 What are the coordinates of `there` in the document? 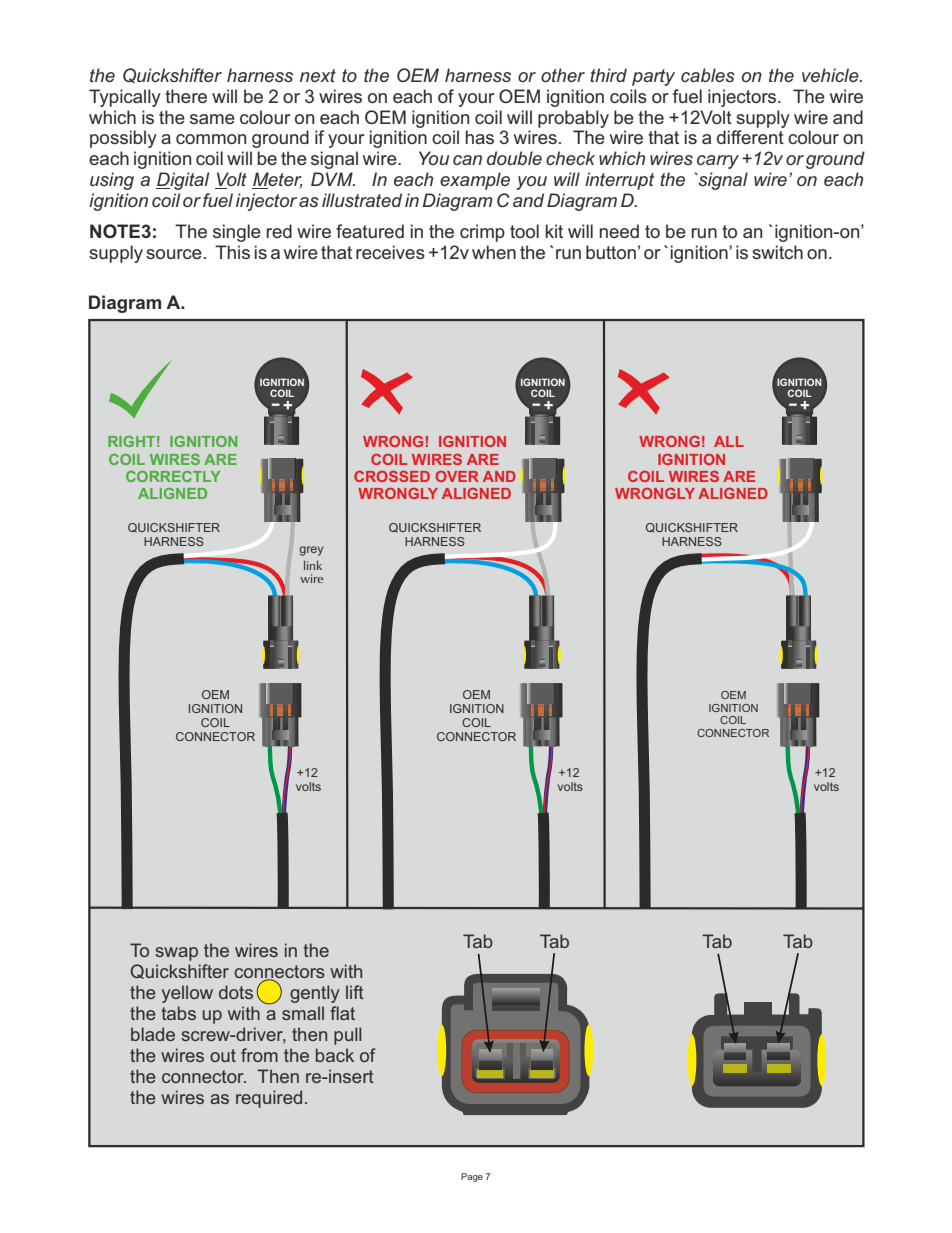 It's located at (186, 96).
